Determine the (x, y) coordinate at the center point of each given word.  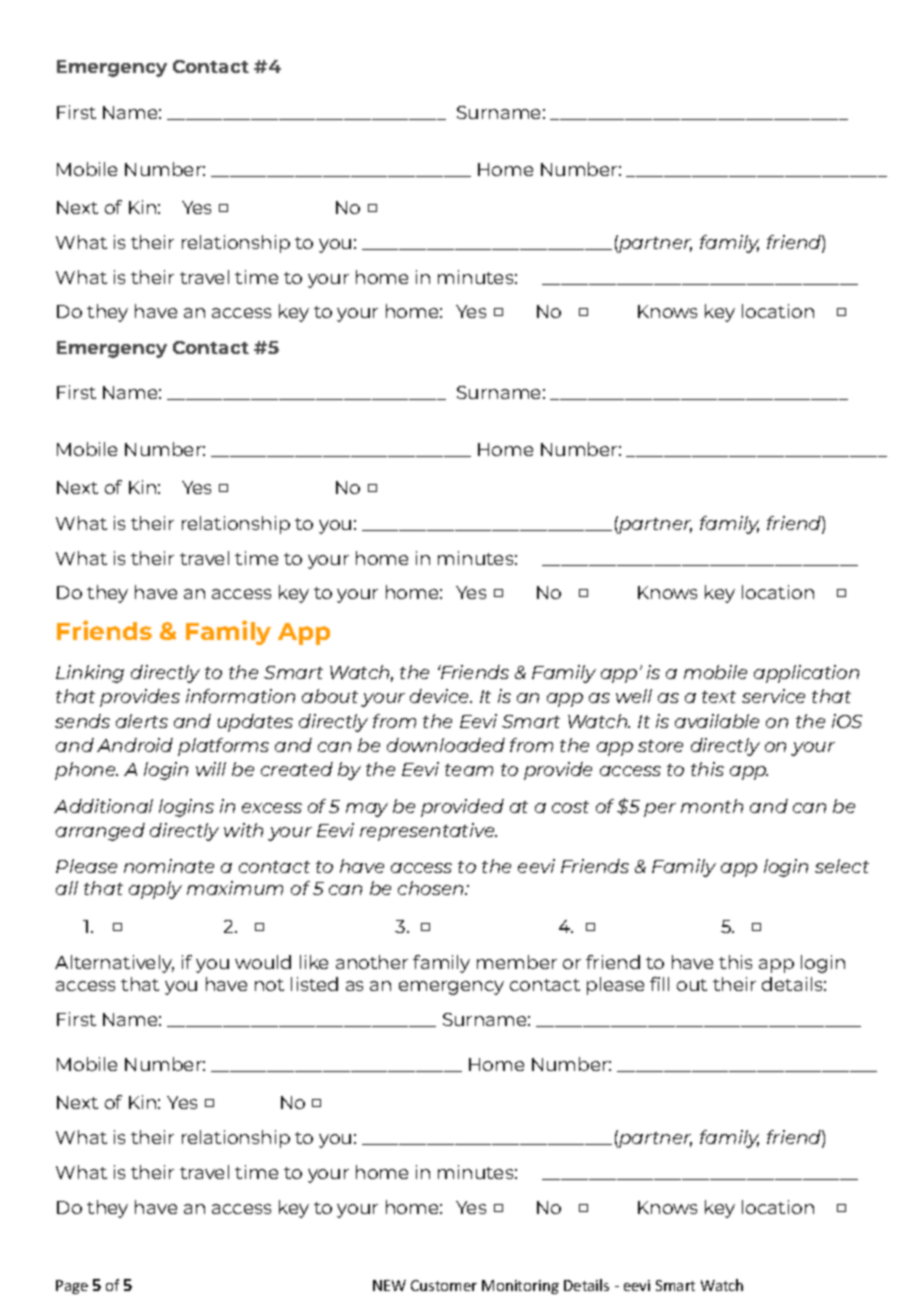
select (842, 866)
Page (72, 1287)
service (773, 696)
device (441, 696)
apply (155, 890)
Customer (444, 1285)
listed (314, 984)
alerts (142, 721)
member (517, 962)
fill (659, 984)
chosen (432, 888)
